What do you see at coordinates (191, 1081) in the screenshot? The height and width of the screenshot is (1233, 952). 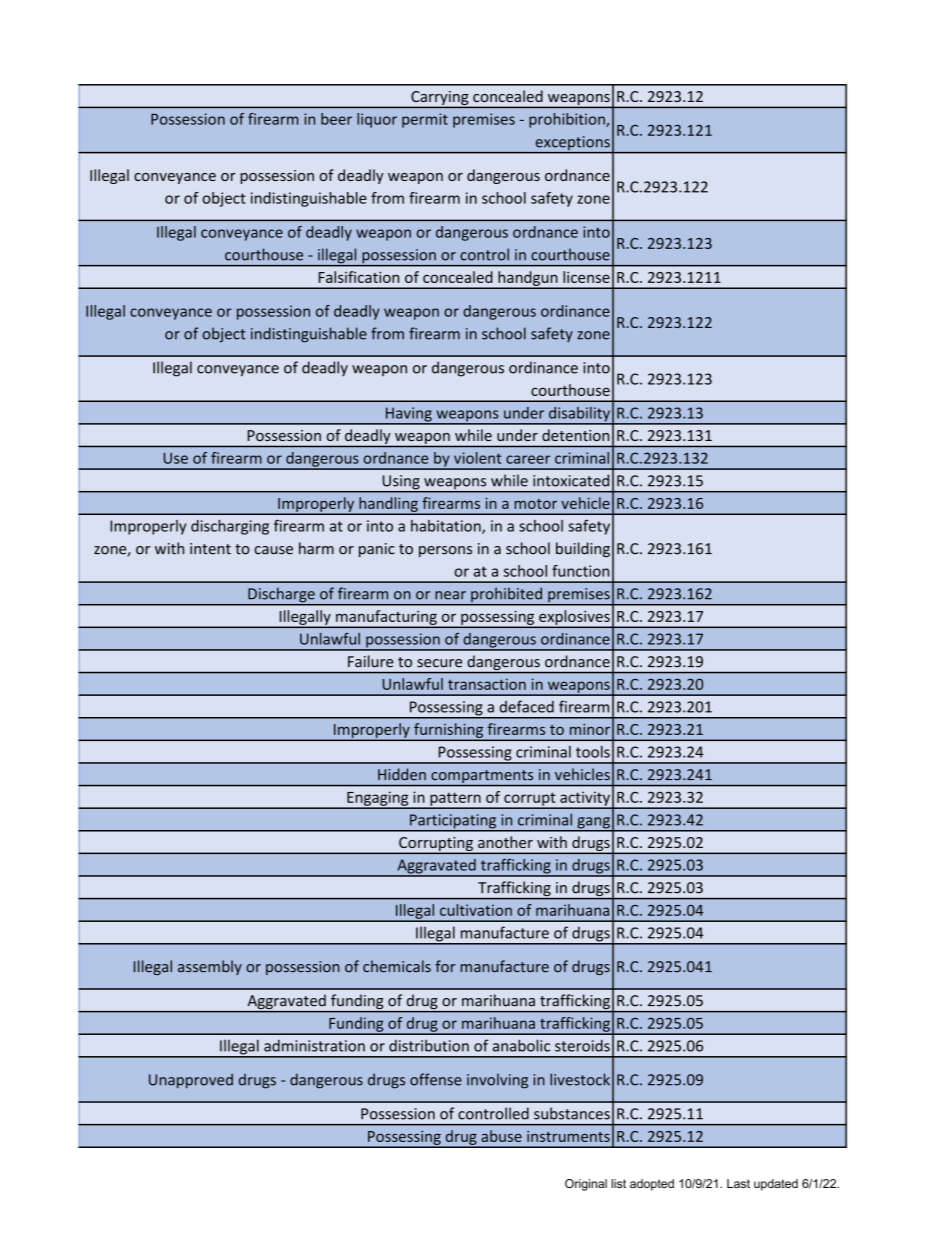 I see `Unapproved` at bounding box center [191, 1081].
